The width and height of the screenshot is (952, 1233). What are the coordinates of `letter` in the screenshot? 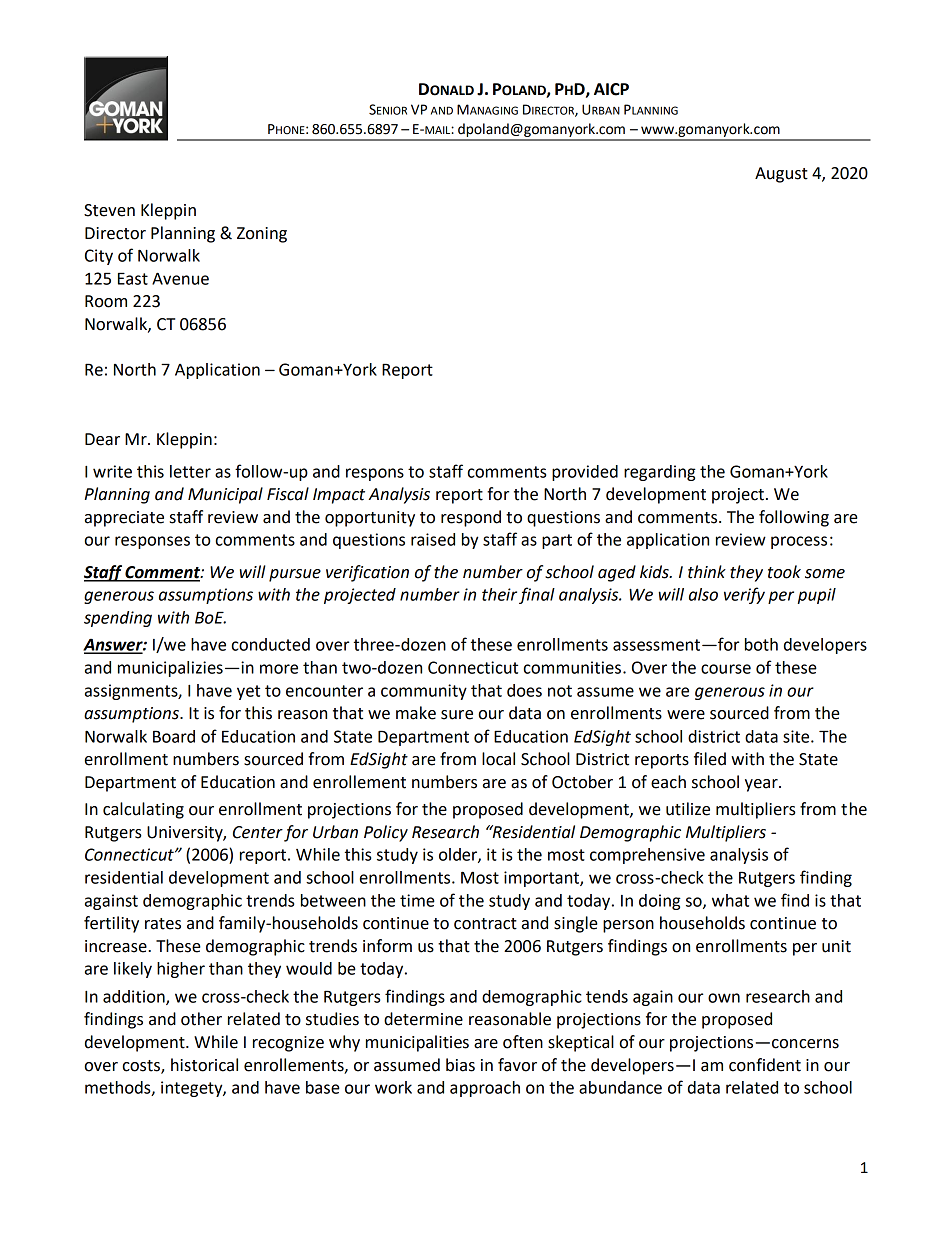 It's located at (190, 471).
